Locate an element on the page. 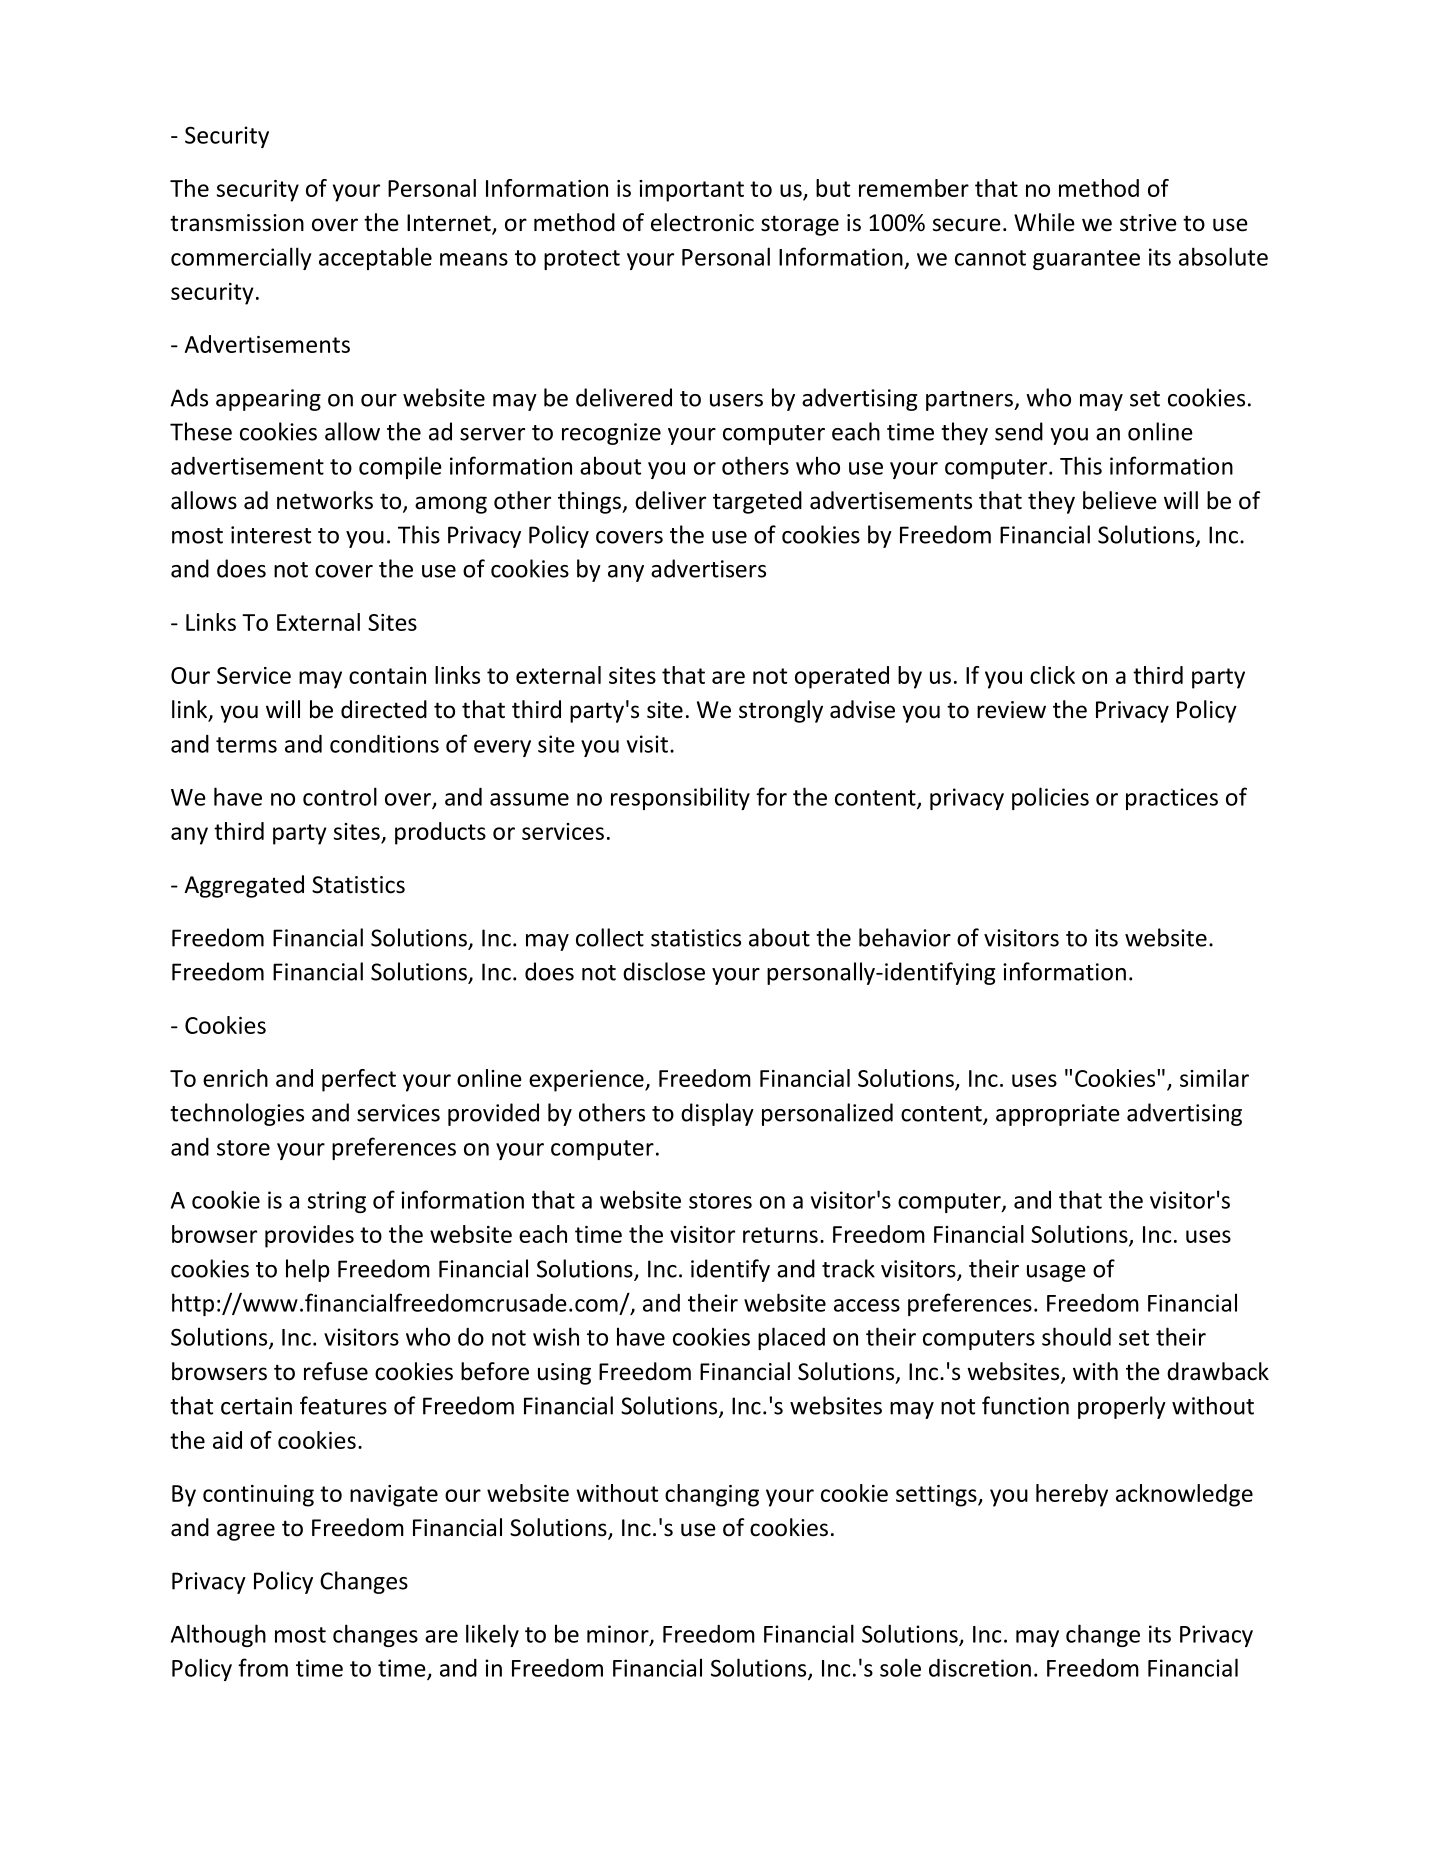 The width and height of the page is (1447, 1873). electronic is located at coordinates (702, 222).
